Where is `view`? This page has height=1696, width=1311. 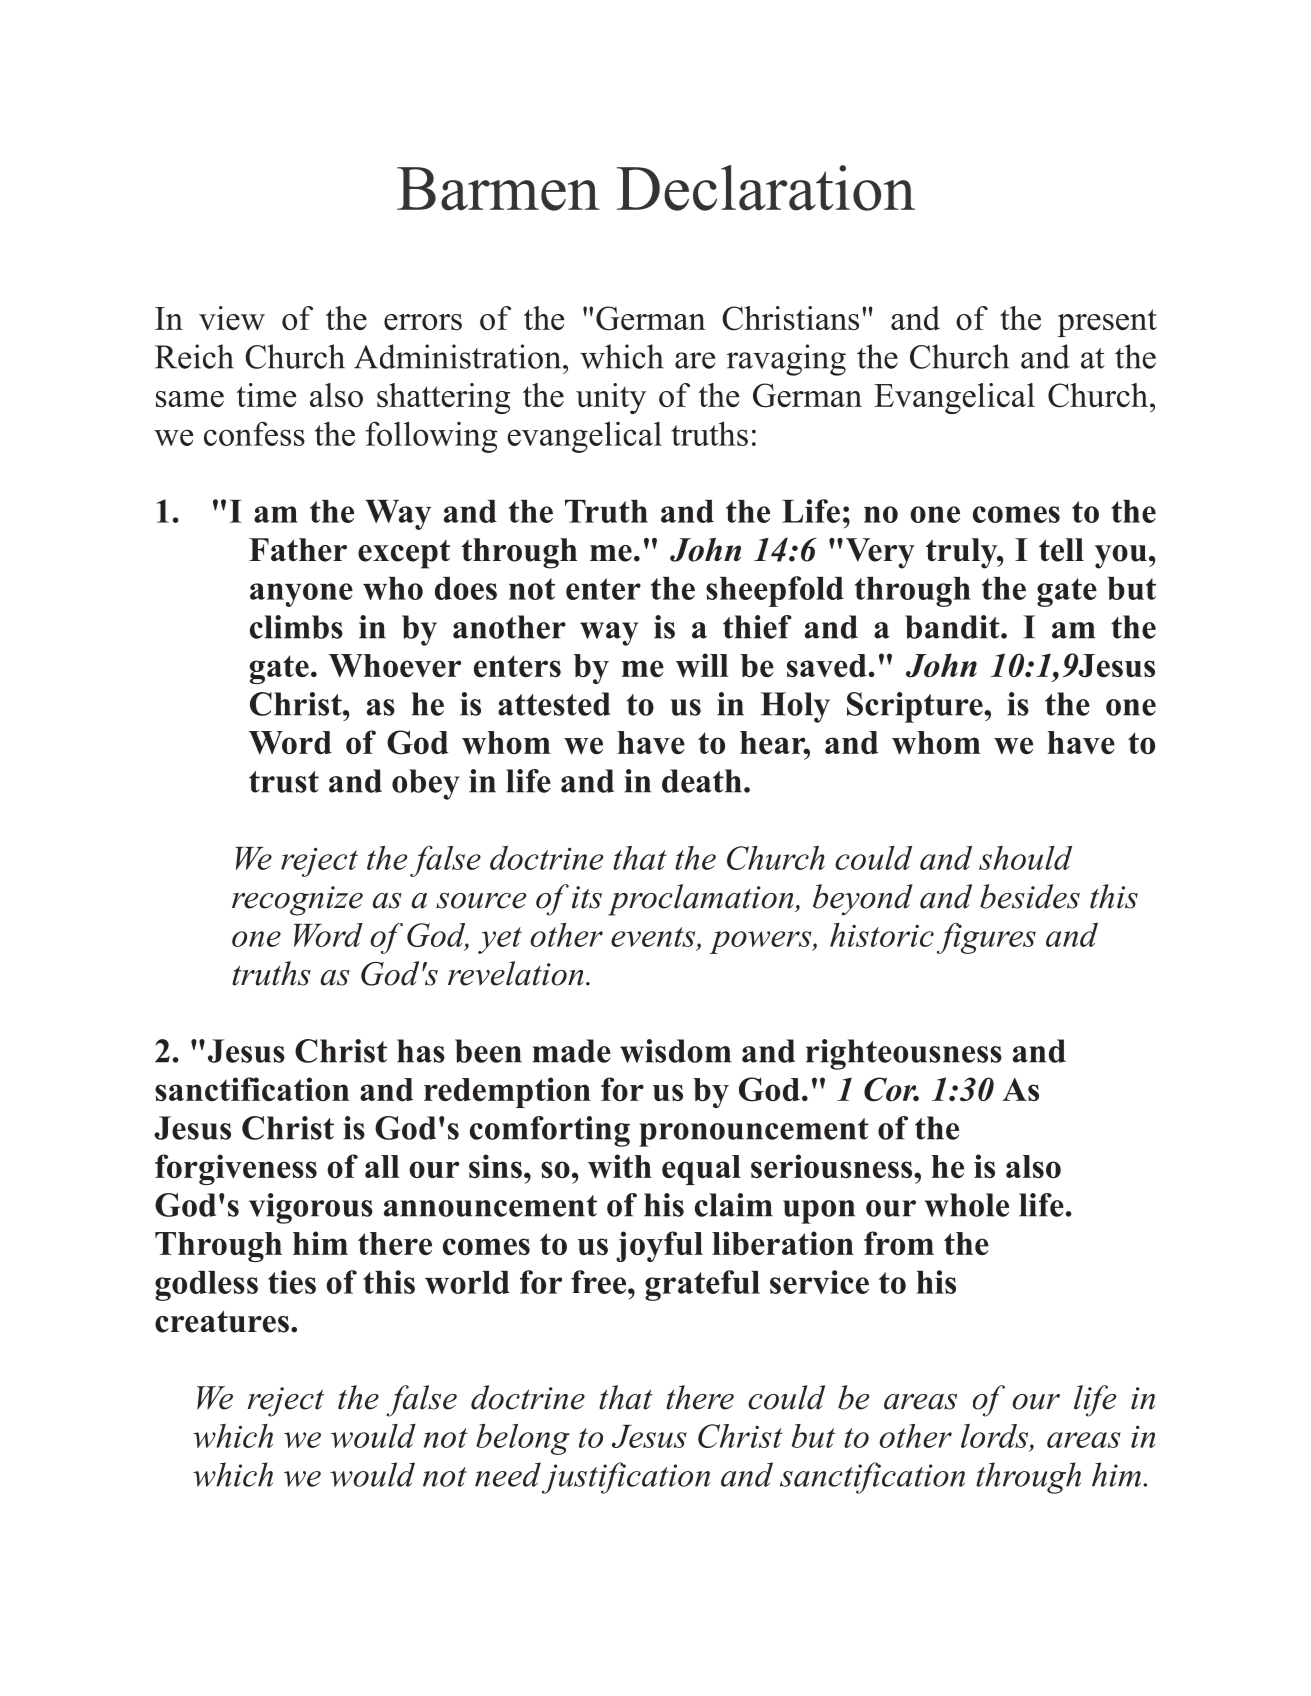
view is located at coordinates (232, 318).
